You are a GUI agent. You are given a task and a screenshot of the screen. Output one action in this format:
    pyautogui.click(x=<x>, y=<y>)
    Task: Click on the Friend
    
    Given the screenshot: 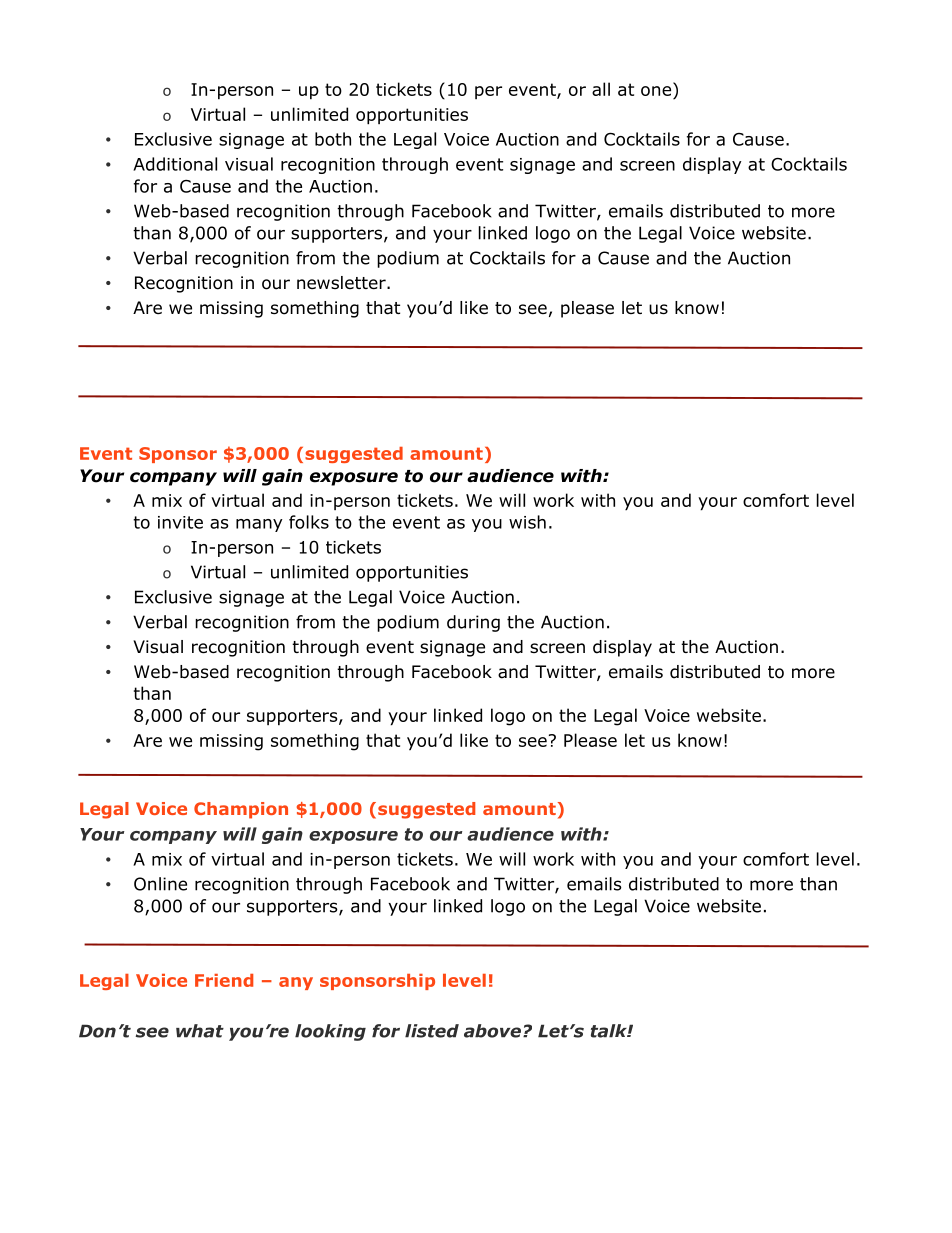 What is the action you would take?
    pyautogui.click(x=224, y=980)
